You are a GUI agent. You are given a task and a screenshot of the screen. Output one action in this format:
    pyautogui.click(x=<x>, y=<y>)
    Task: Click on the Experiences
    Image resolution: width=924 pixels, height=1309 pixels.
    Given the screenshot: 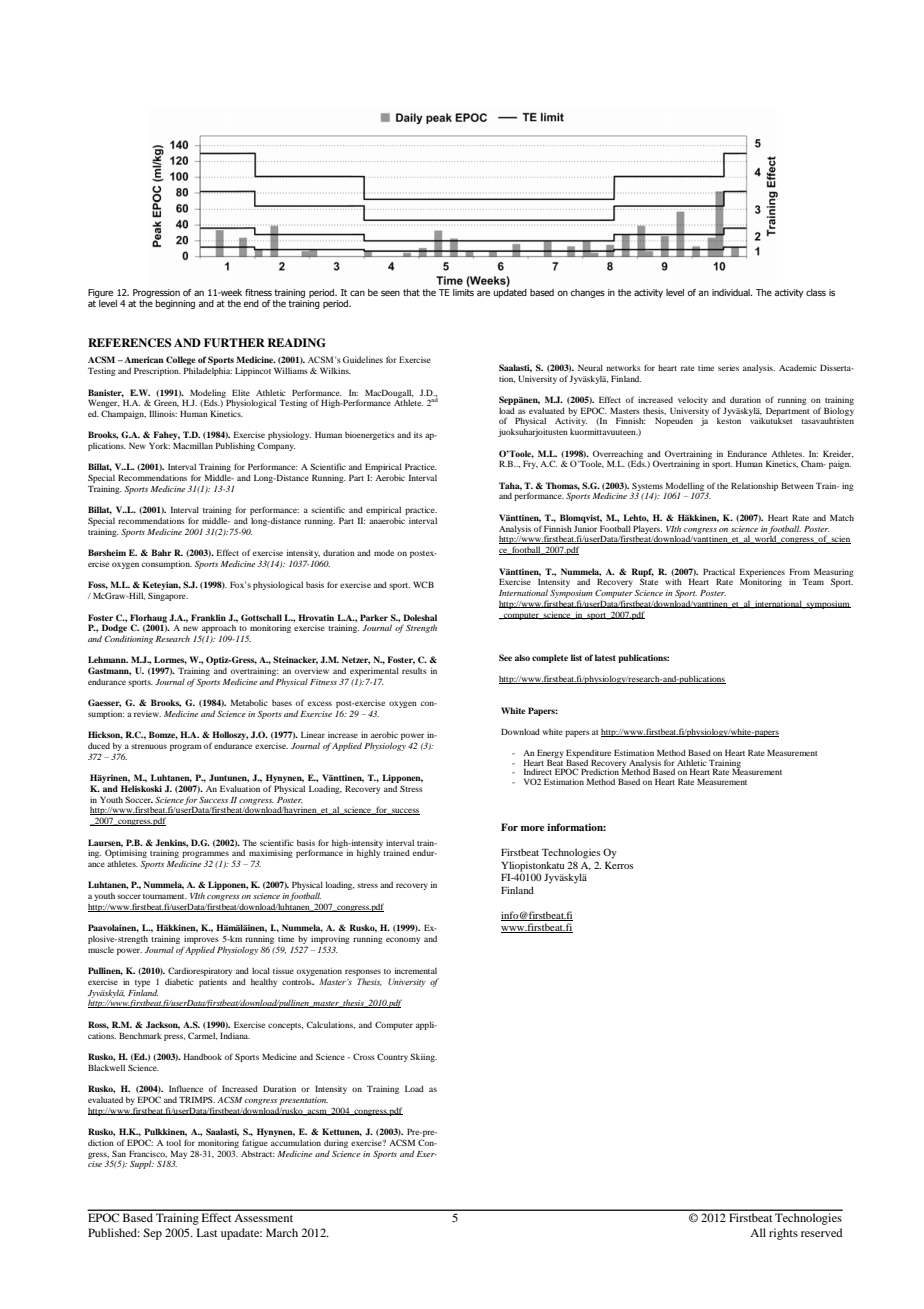 What is the action you would take?
    pyautogui.click(x=762, y=573)
